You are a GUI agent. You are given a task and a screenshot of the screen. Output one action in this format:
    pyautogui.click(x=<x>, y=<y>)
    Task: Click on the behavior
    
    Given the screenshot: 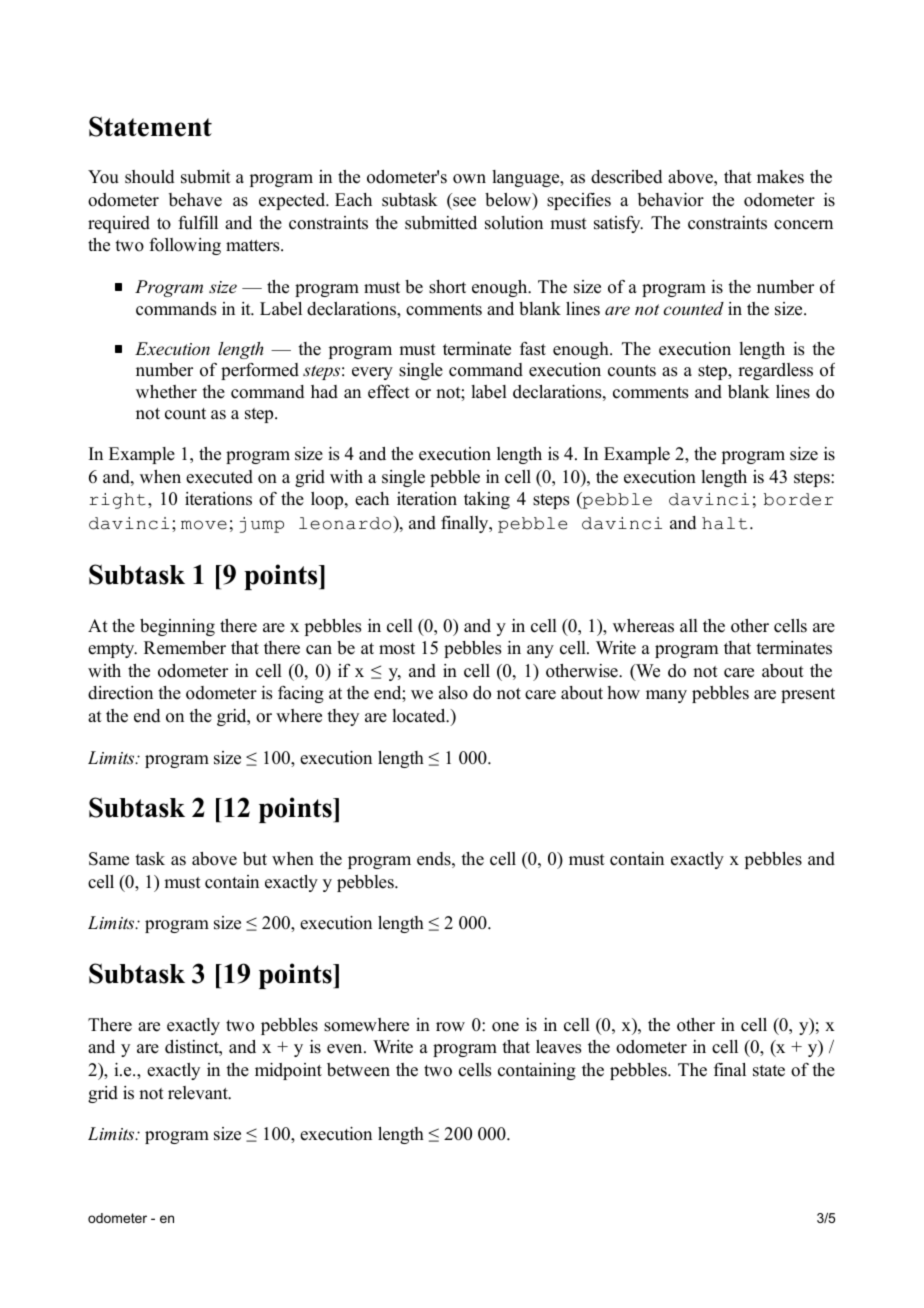 What is the action you would take?
    pyautogui.click(x=671, y=200)
